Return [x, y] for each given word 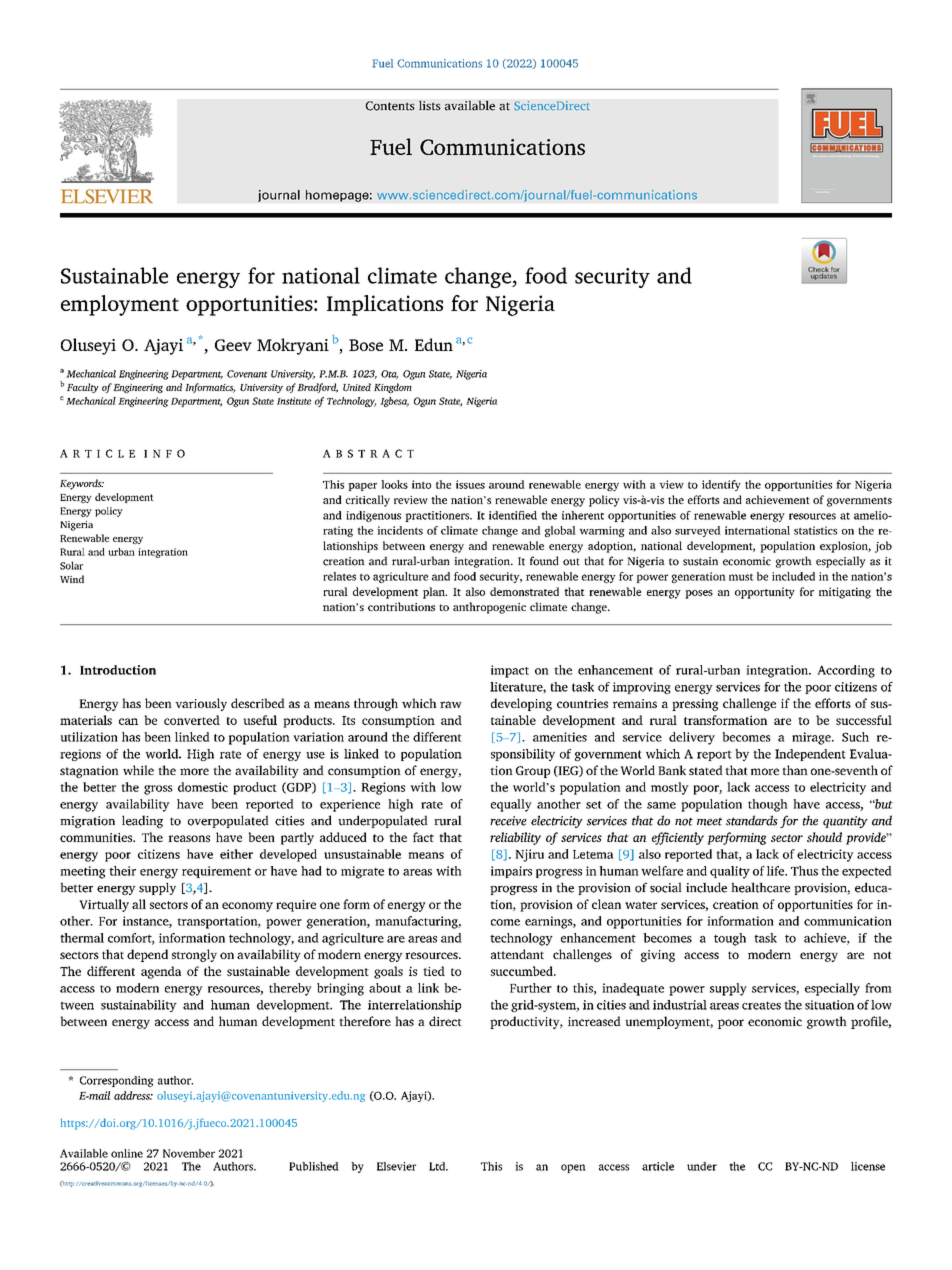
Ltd [438, 1166]
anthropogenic [489, 608]
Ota [389, 374]
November [189, 1153]
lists [430, 105]
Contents [390, 106]
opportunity [765, 593]
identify [721, 485]
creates [761, 1005]
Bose [366, 345]
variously [201, 704]
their [122, 871]
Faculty [83, 388]
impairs [511, 872]
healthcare [760, 887]
